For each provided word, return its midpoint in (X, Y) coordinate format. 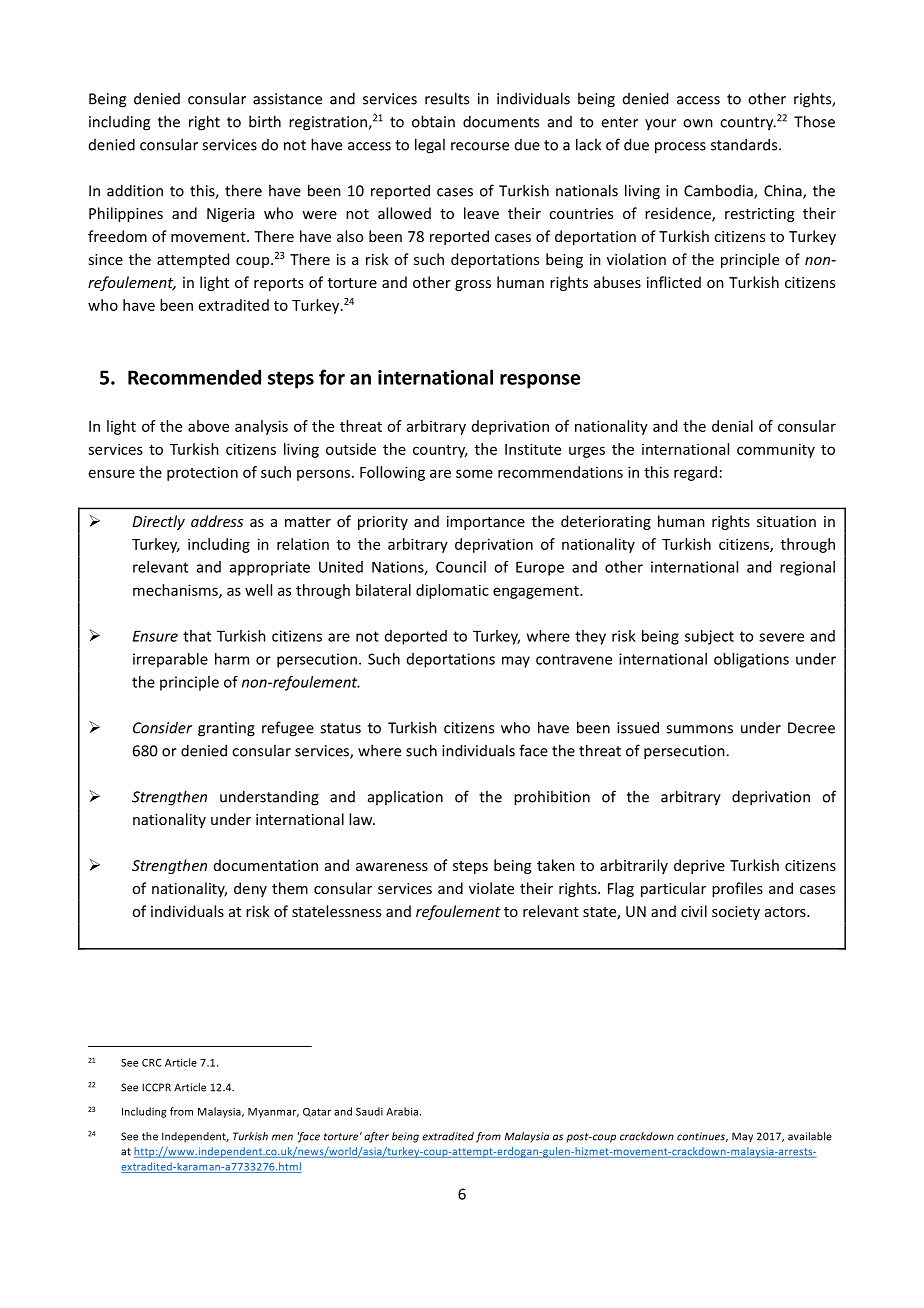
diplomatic (452, 591)
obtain (433, 121)
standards (745, 144)
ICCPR (156, 1087)
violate (491, 888)
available (810, 1136)
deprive (699, 866)
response (540, 381)
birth (265, 121)
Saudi (369, 1111)
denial (732, 426)
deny (250, 889)
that (197, 636)
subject (709, 637)
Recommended (194, 377)
